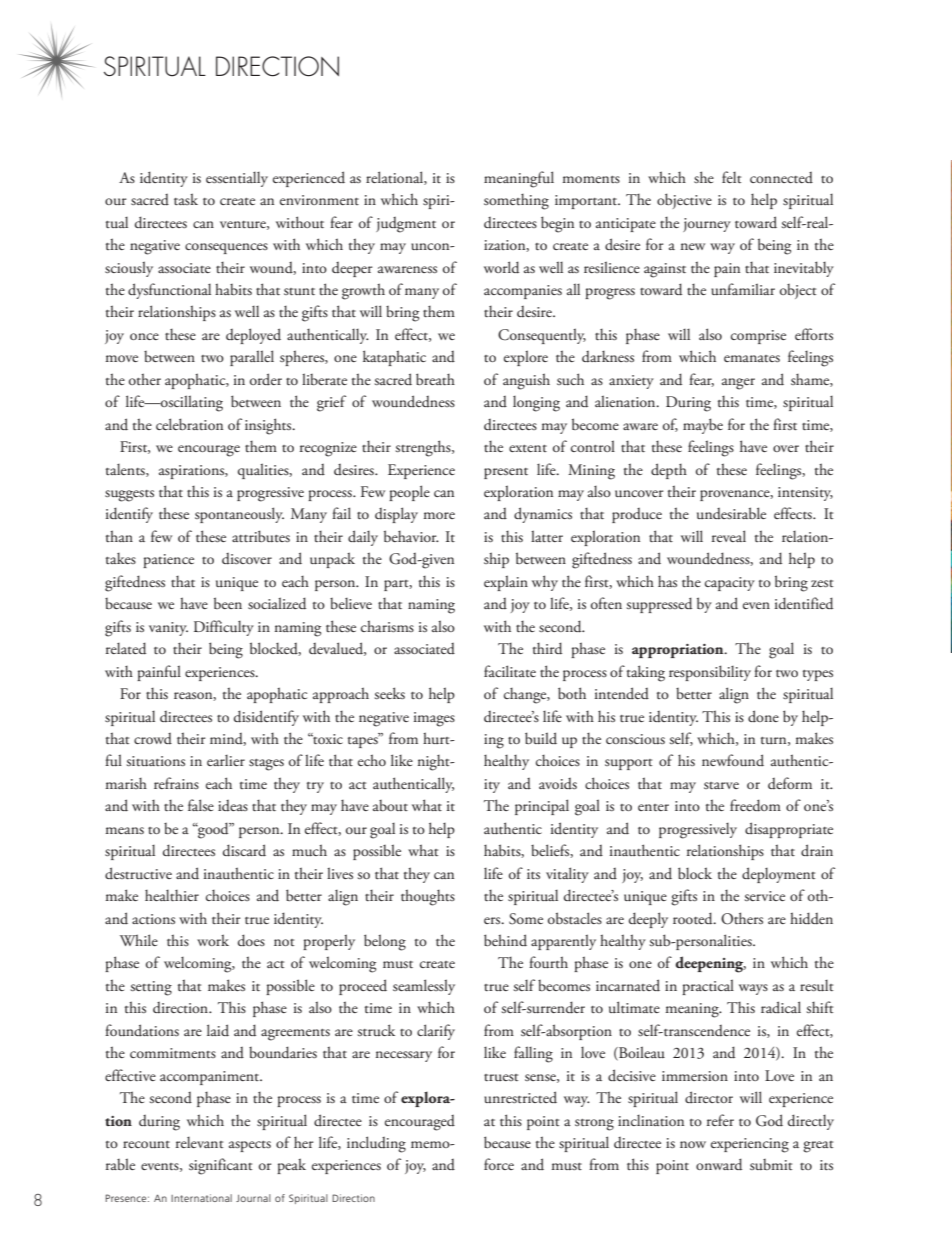  I want to click on responsibility, so click(710, 673).
